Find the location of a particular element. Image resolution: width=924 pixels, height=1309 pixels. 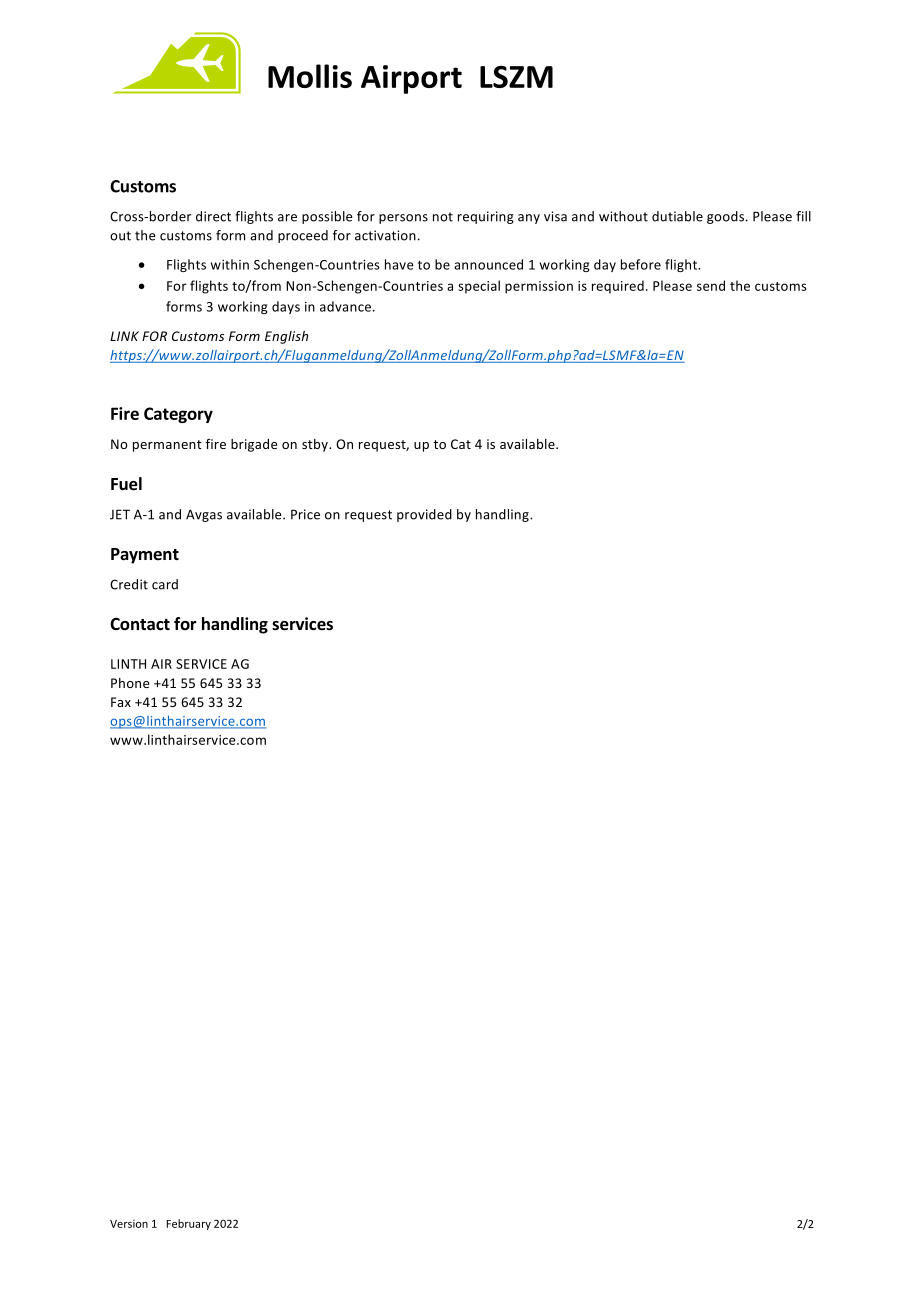

Fax is located at coordinates (121, 702).
